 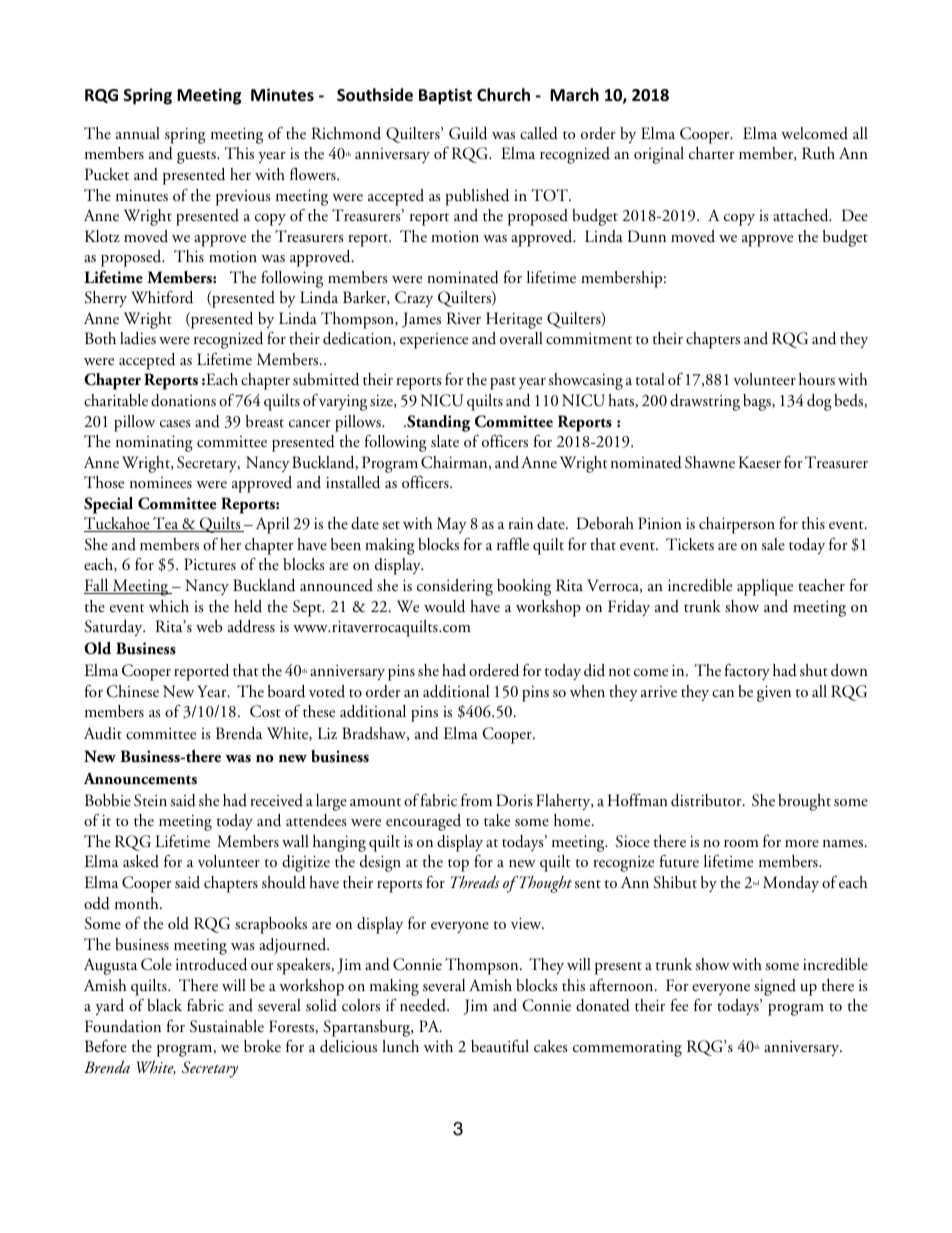 What do you see at coordinates (765, 587) in the screenshot?
I see `applique` at bounding box center [765, 587].
